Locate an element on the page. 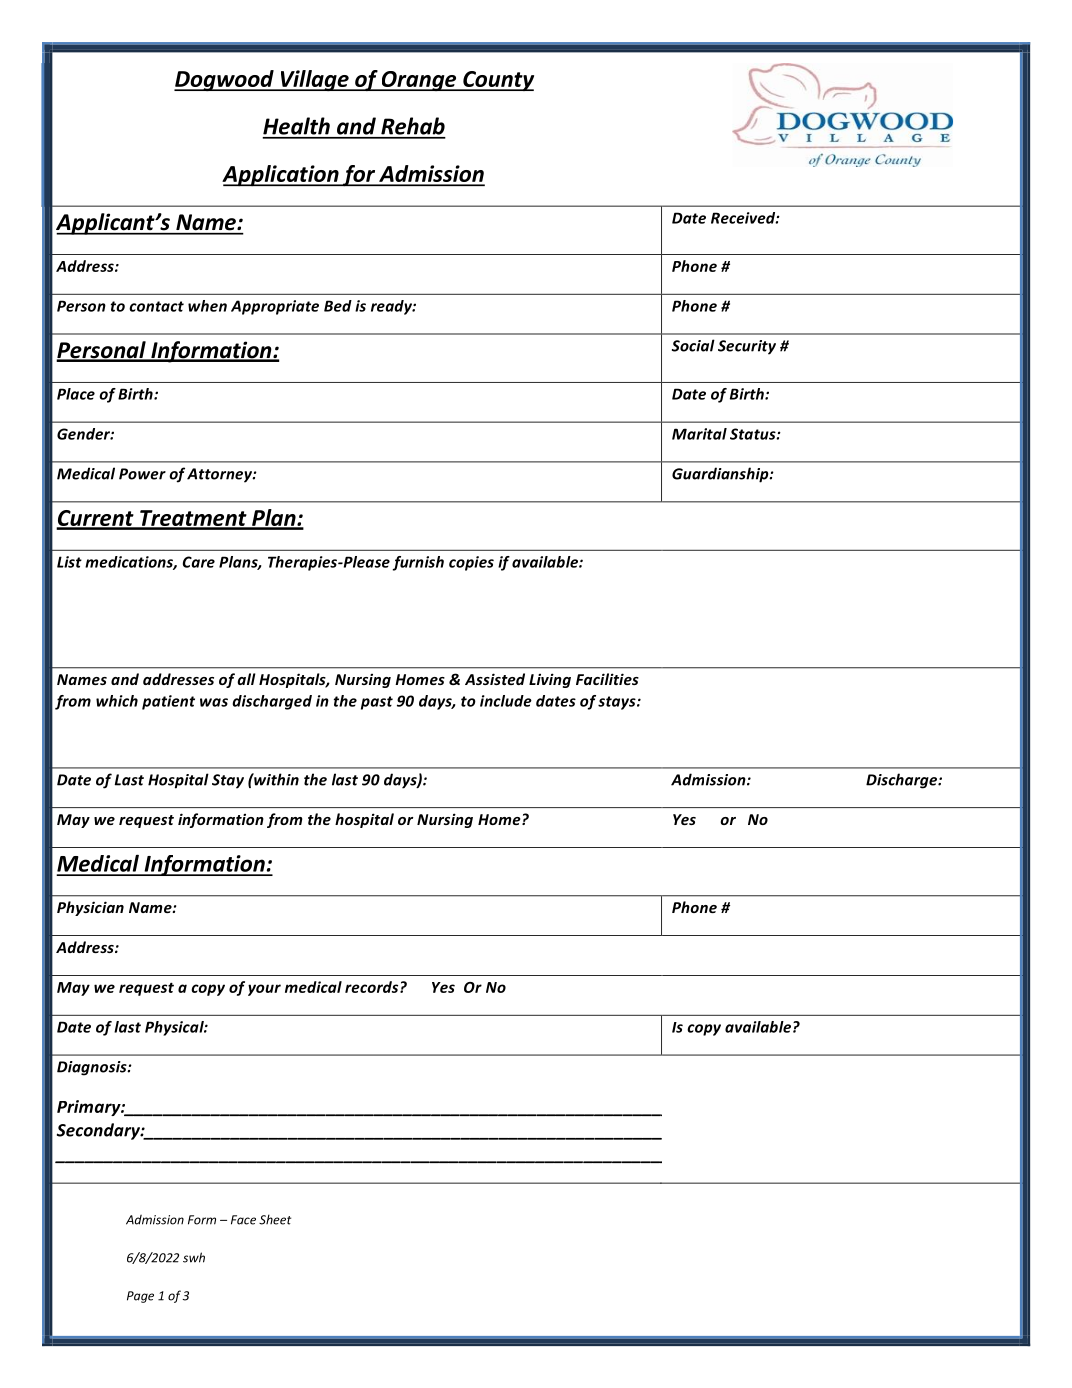 This image has height=1388, width=1072. past is located at coordinates (377, 703).
